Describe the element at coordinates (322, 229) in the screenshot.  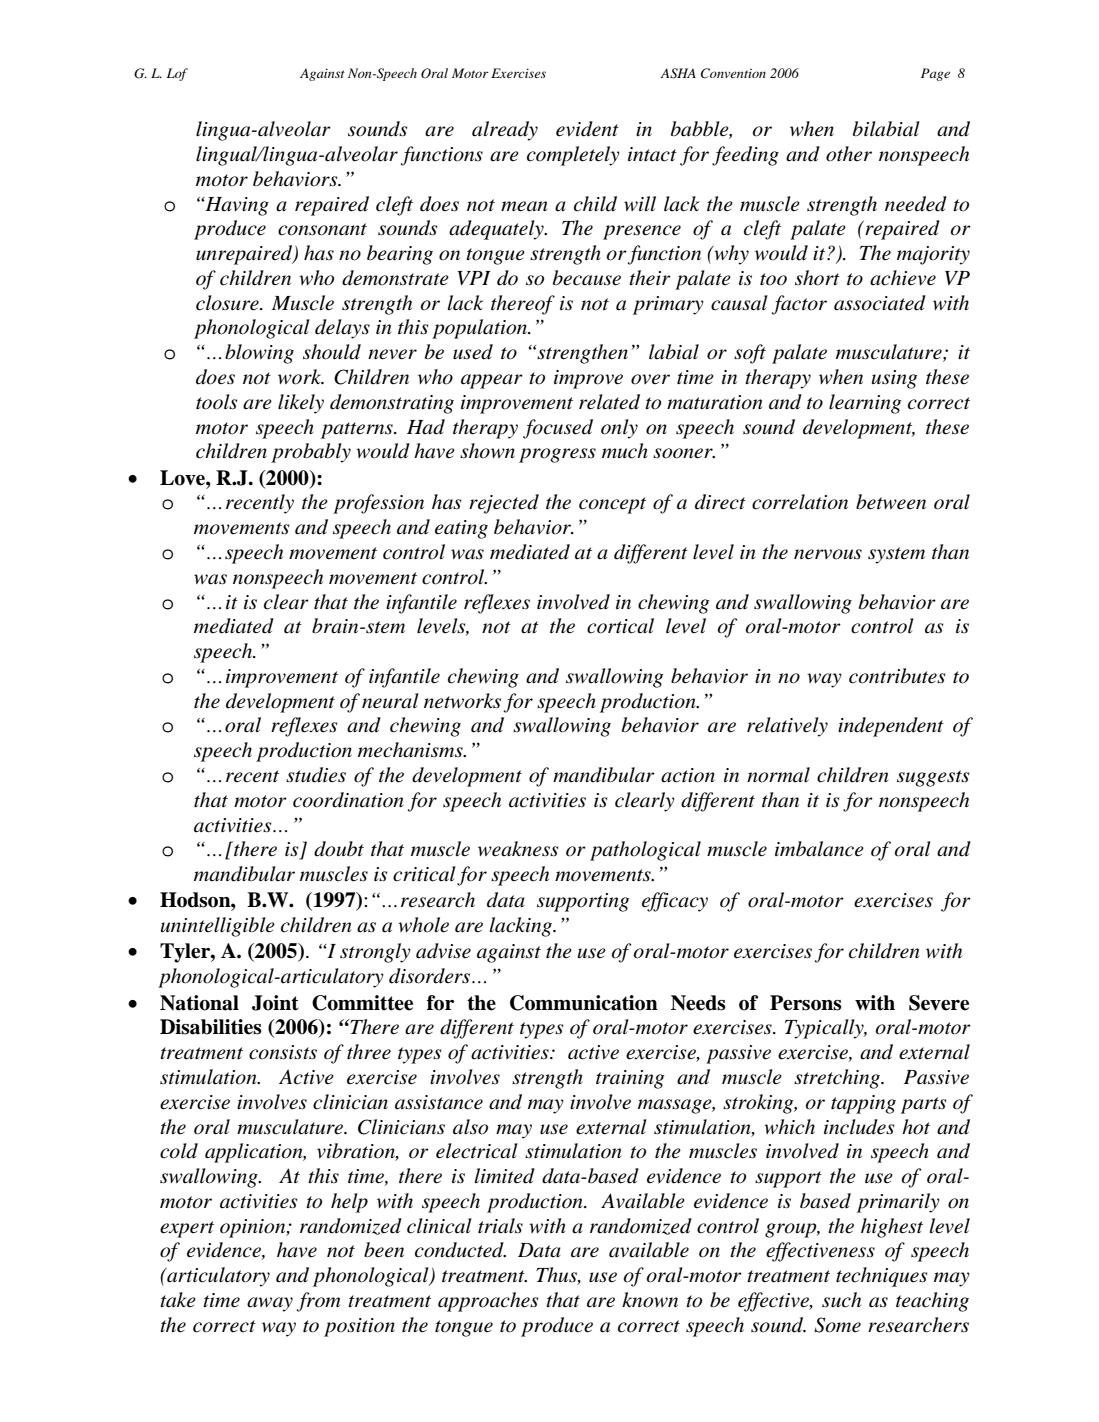
I see `consonant` at that location.
